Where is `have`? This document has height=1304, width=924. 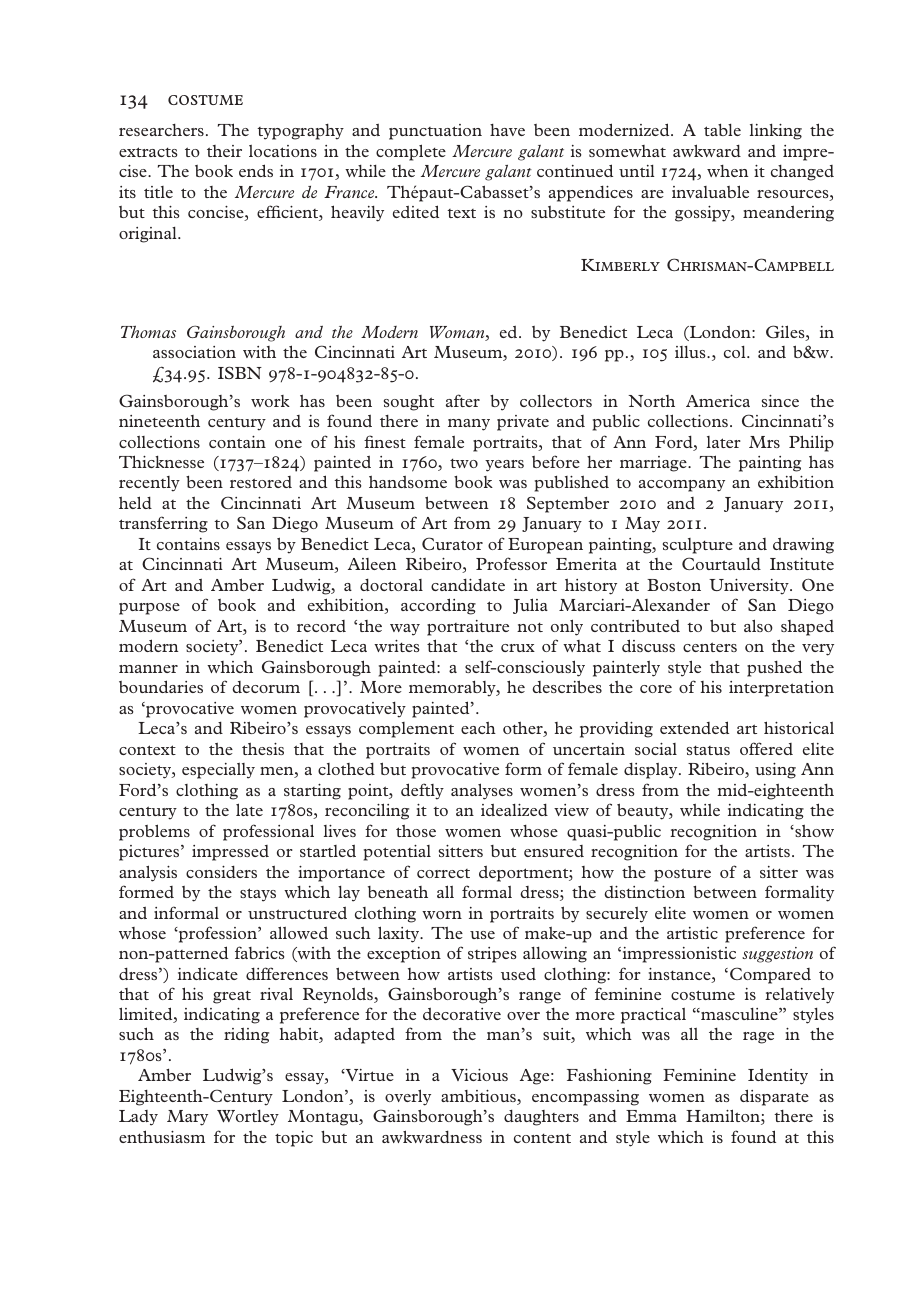
have is located at coordinates (507, 130).
